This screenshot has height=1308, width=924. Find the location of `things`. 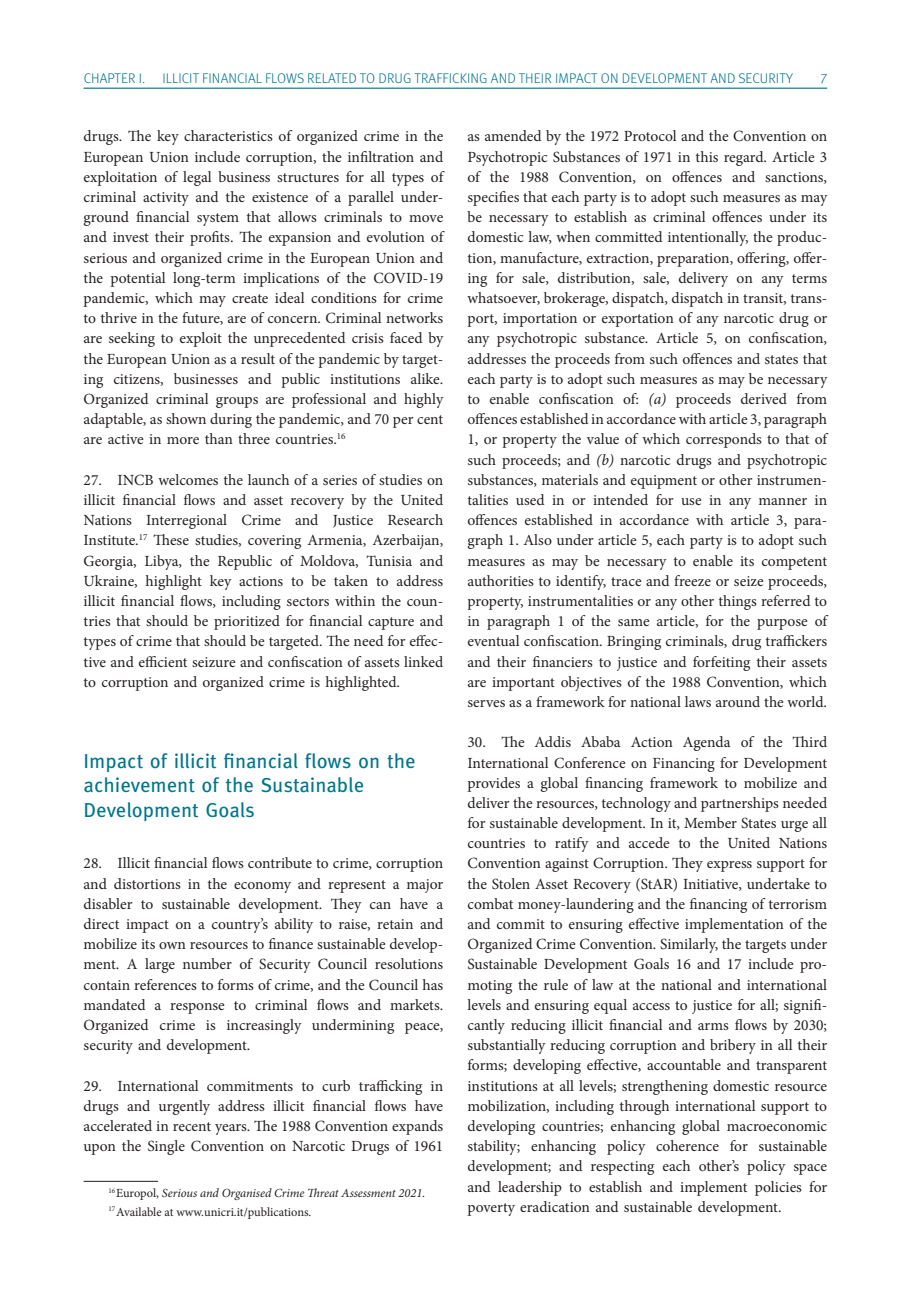

things is located at coordinates (738, 602).
